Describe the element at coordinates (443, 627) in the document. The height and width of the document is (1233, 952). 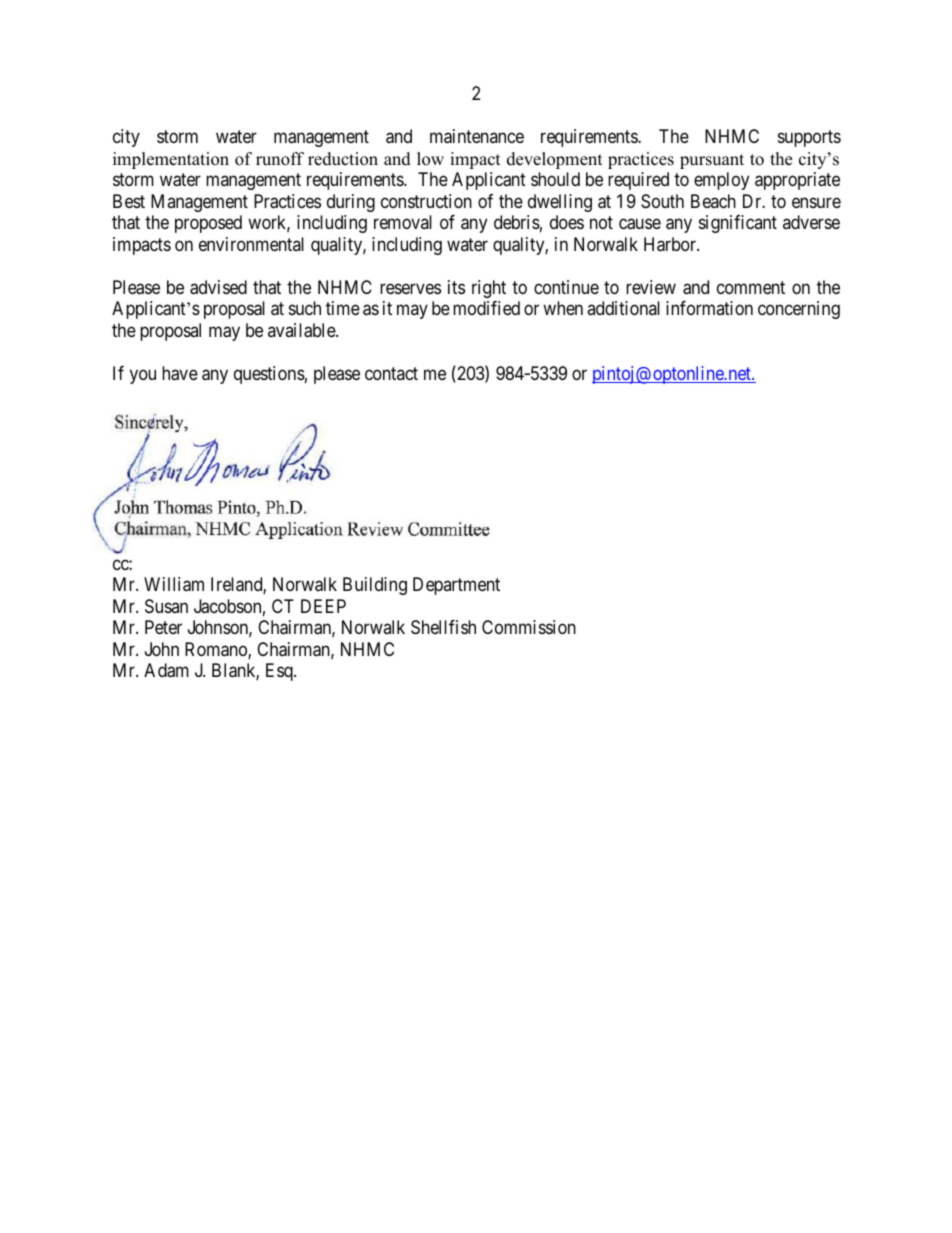
I see `Shellfish` at that location.
